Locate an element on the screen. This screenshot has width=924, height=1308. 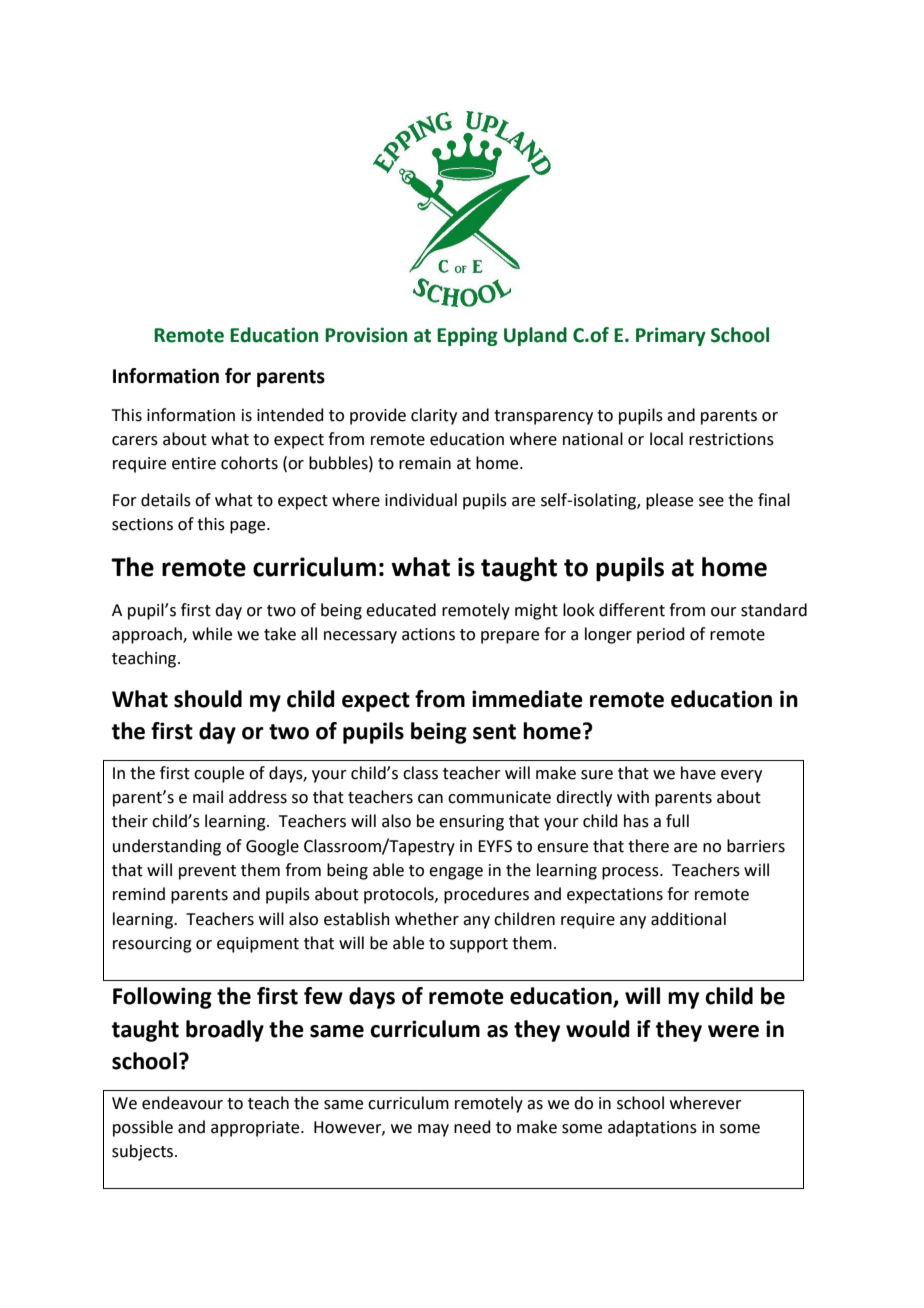
Primary is located at coordinates (671, 336).
